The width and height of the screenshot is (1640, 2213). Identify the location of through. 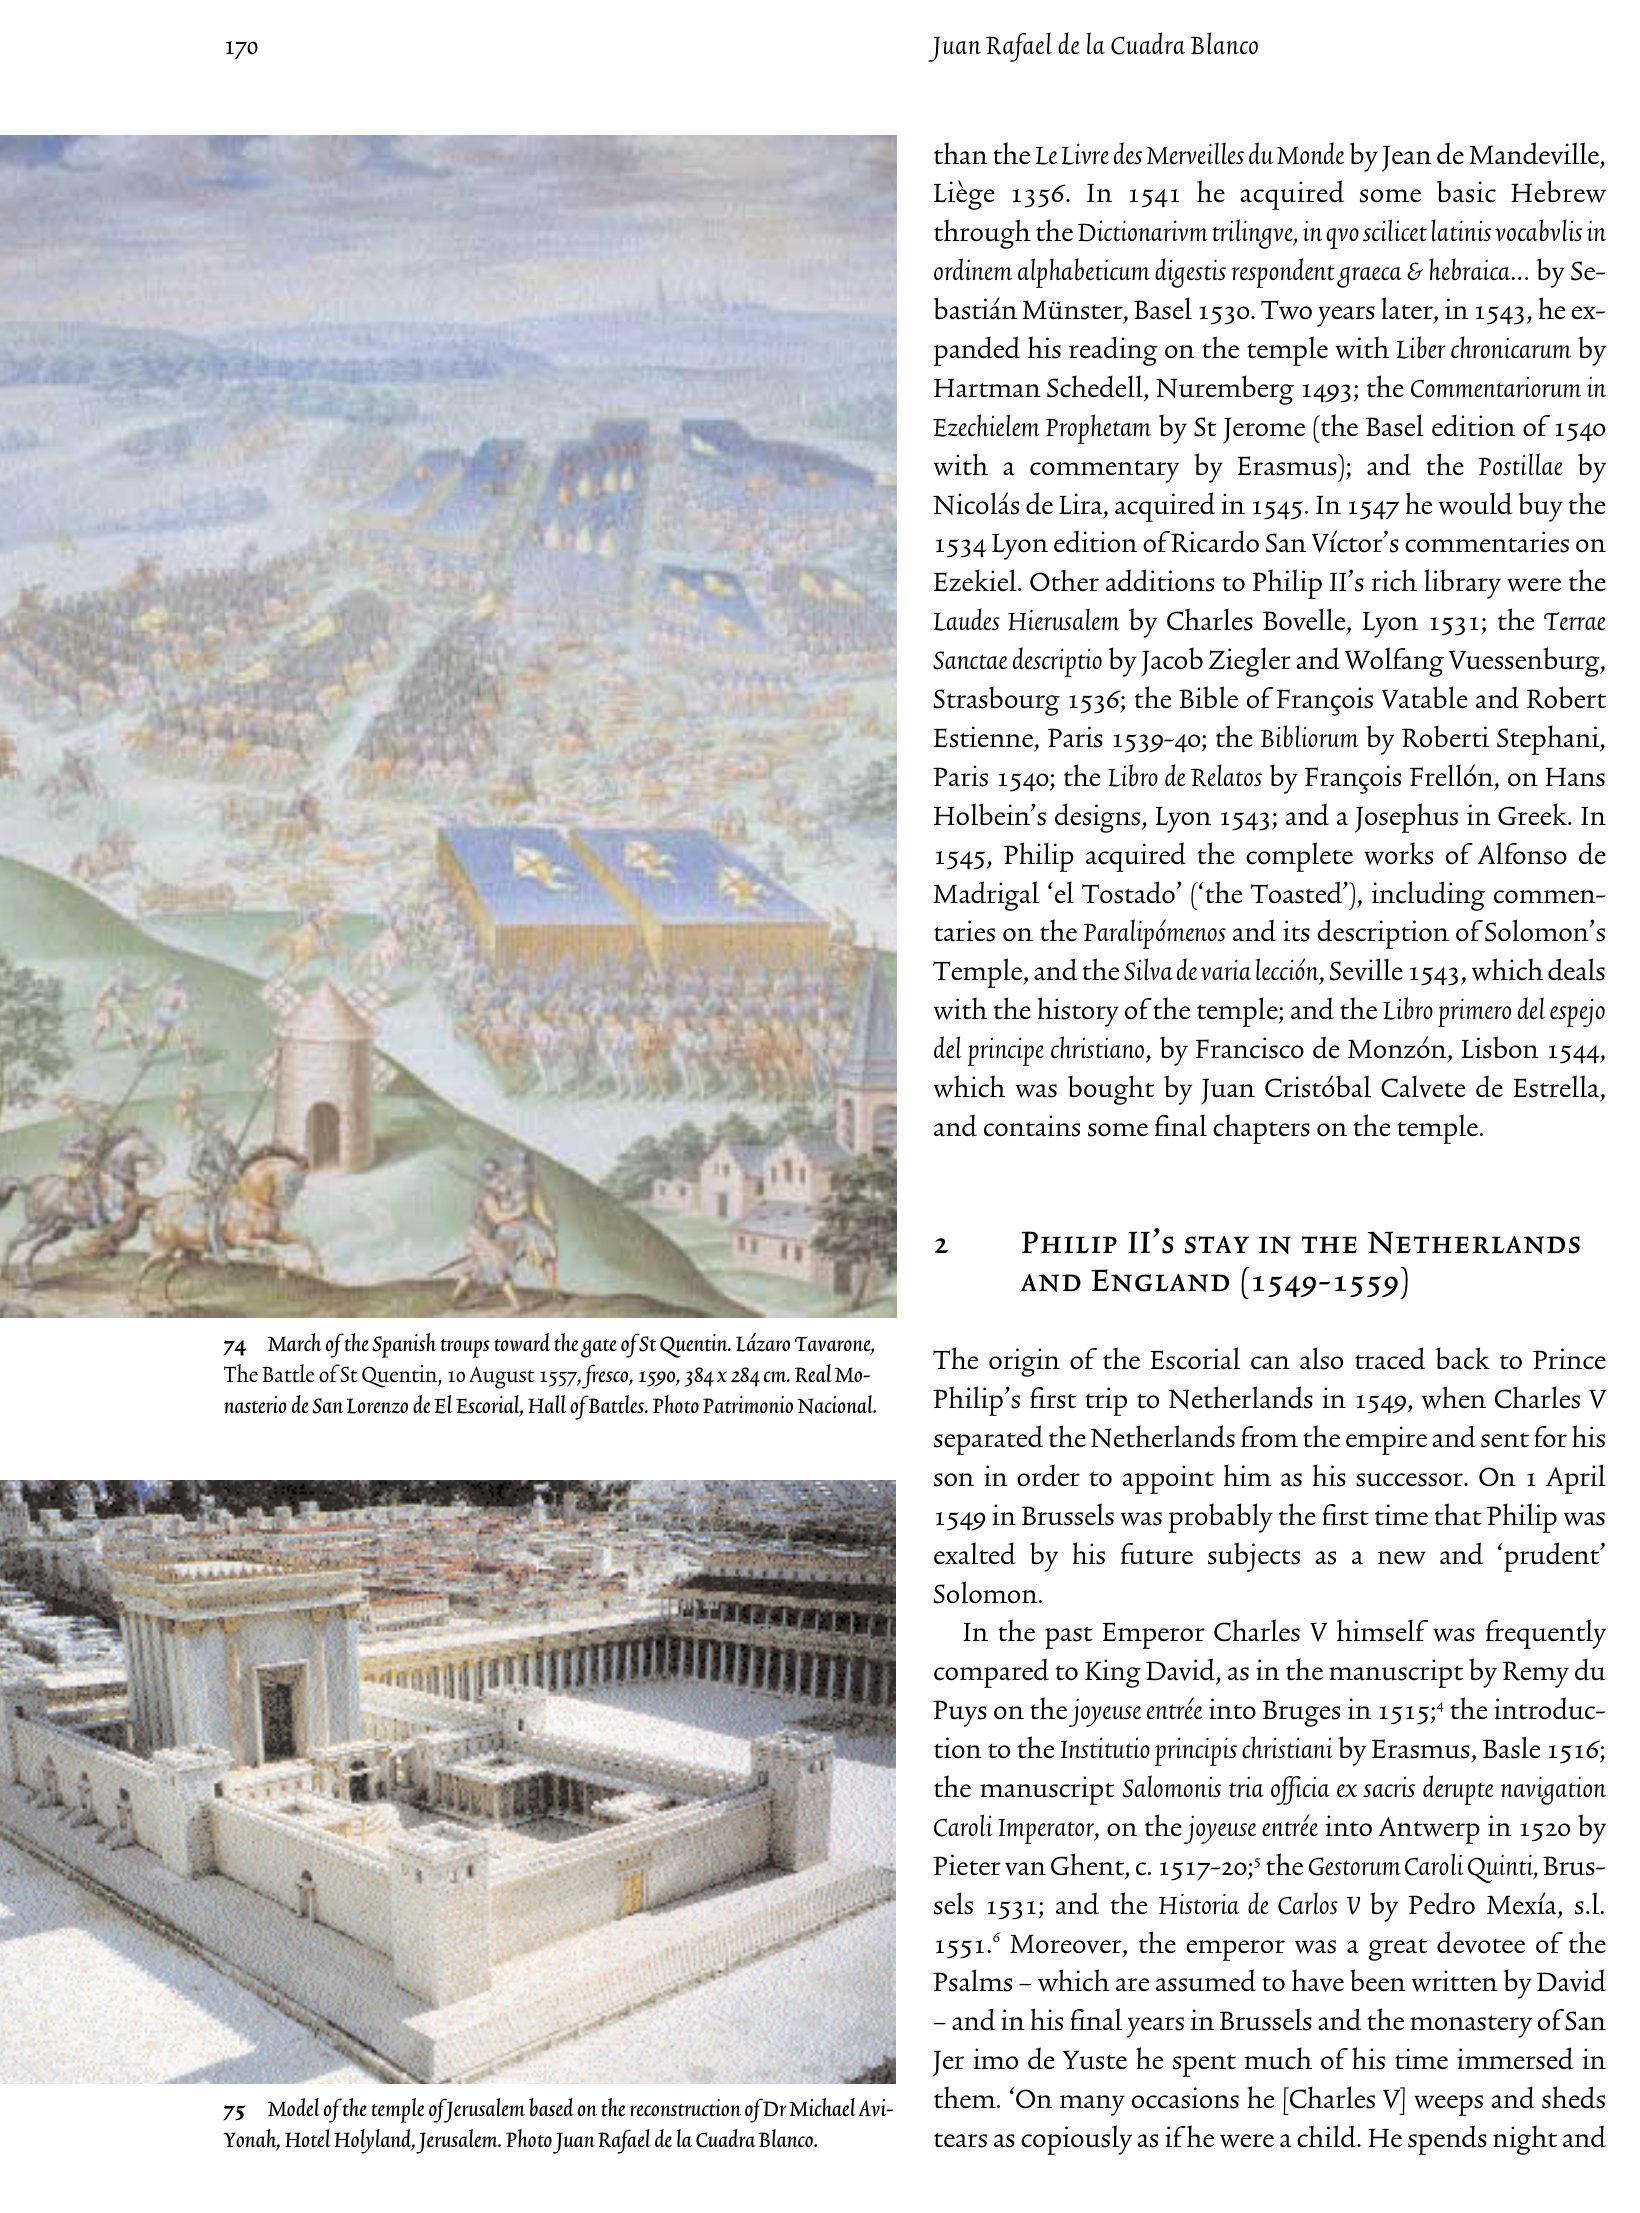
(982, 234).
